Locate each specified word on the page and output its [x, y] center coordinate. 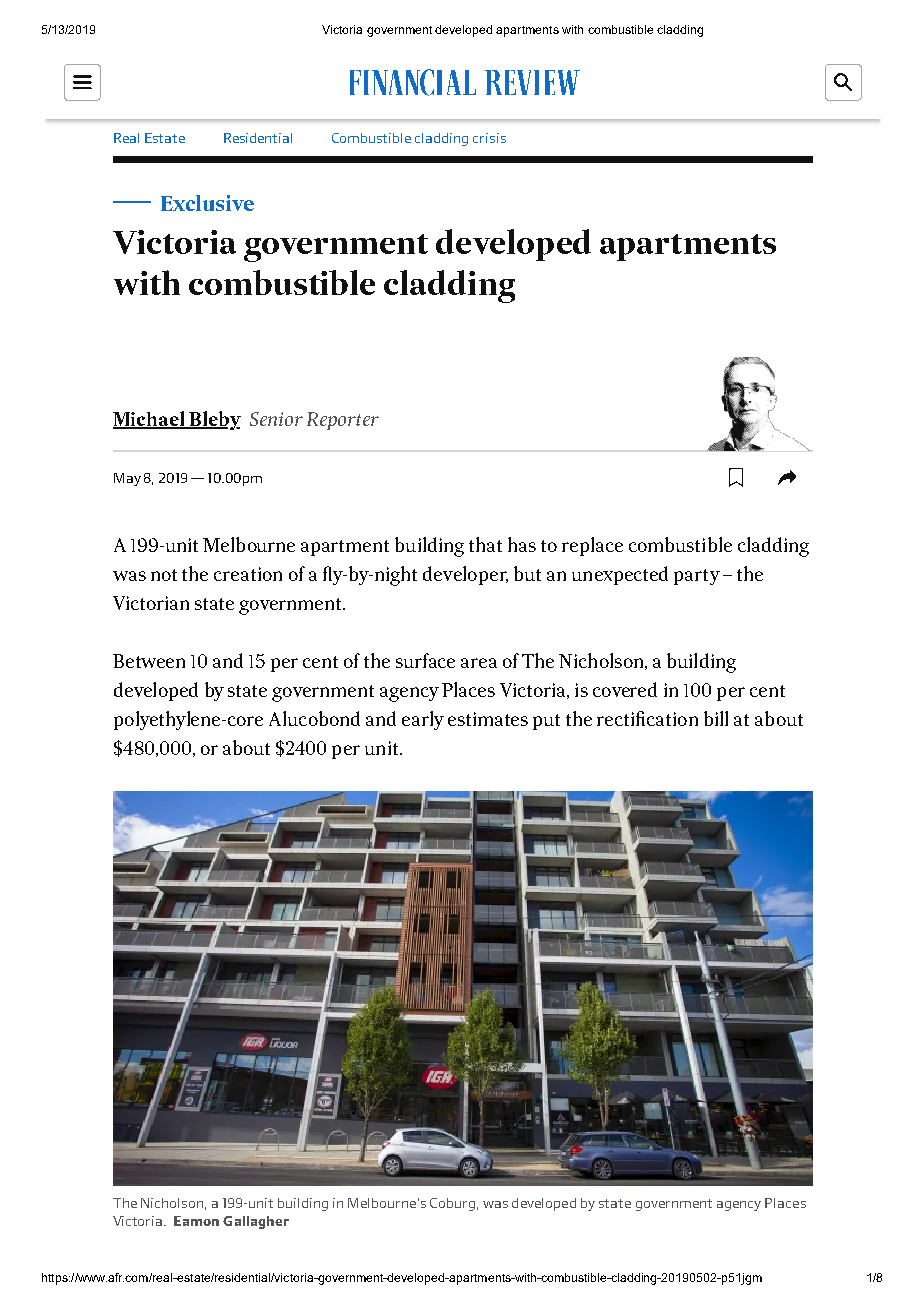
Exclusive [207, 203]
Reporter [343, 421]
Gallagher [256, 1222]
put [546, 722]
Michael [150, 420]
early [423, 720]
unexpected [620, 575]
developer [465, 575]
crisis [489, 138]
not [164, 575]
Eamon [196, 1221]
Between [149, 661]
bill [716, 718]
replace [592, 546]
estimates [488, 719]
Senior [276, 419]
